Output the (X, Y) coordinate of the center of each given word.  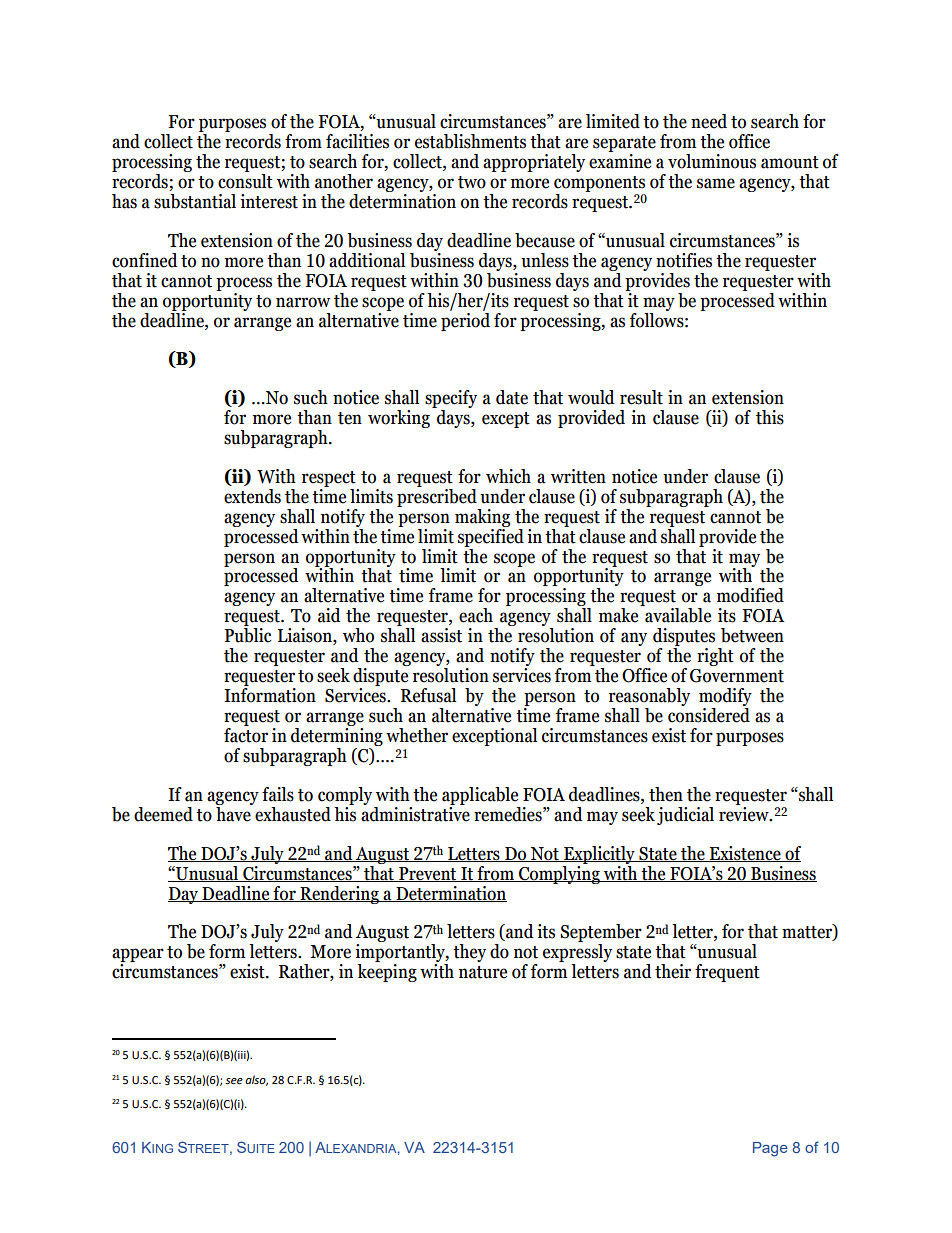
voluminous (712, 161)
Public (248, 635)
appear (138, 956)
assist (441, 635)
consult (245, 180)
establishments (470, 141)
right (715, 657)
